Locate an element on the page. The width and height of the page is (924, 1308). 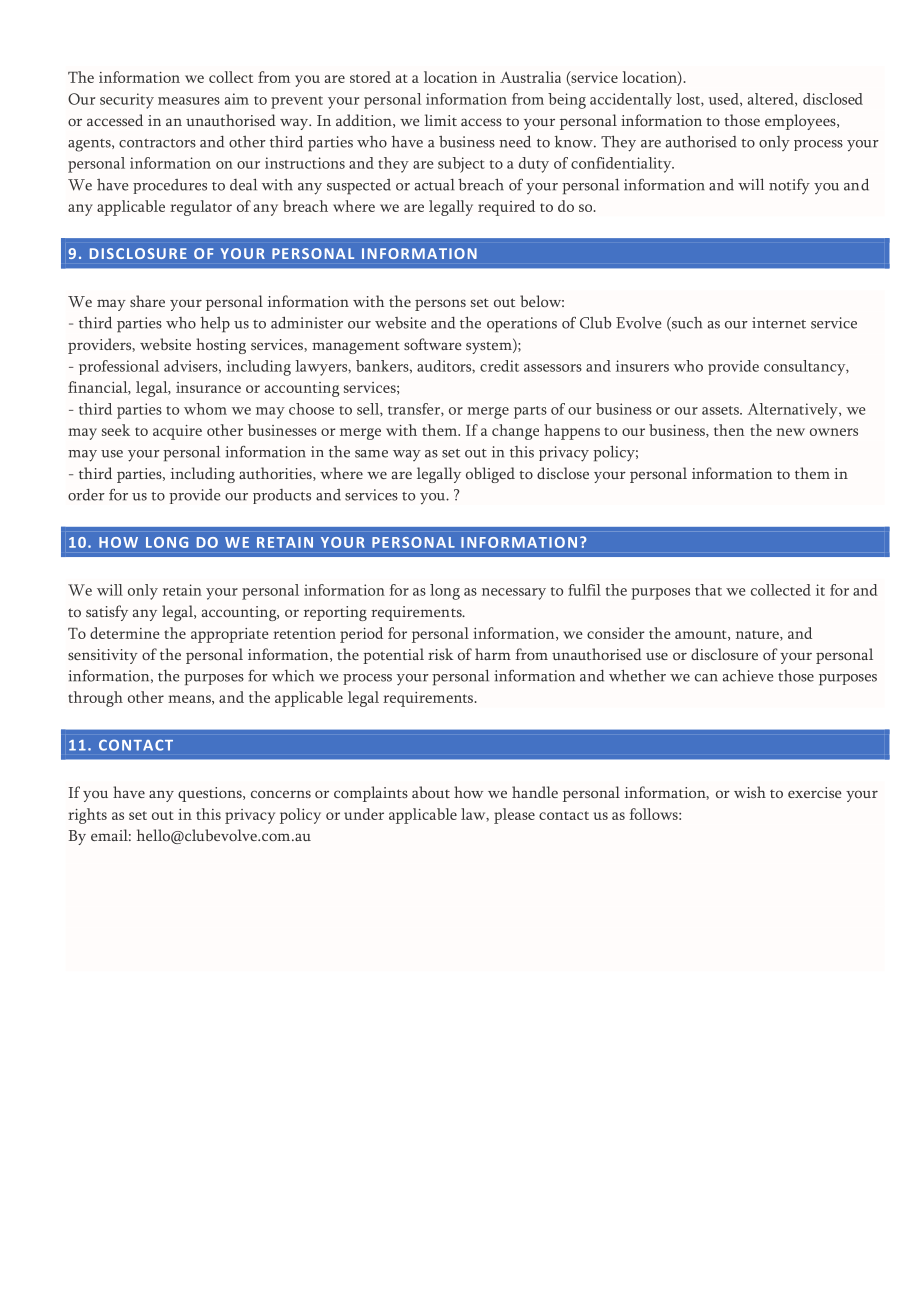
questions is located at coordinates (211, 794).
